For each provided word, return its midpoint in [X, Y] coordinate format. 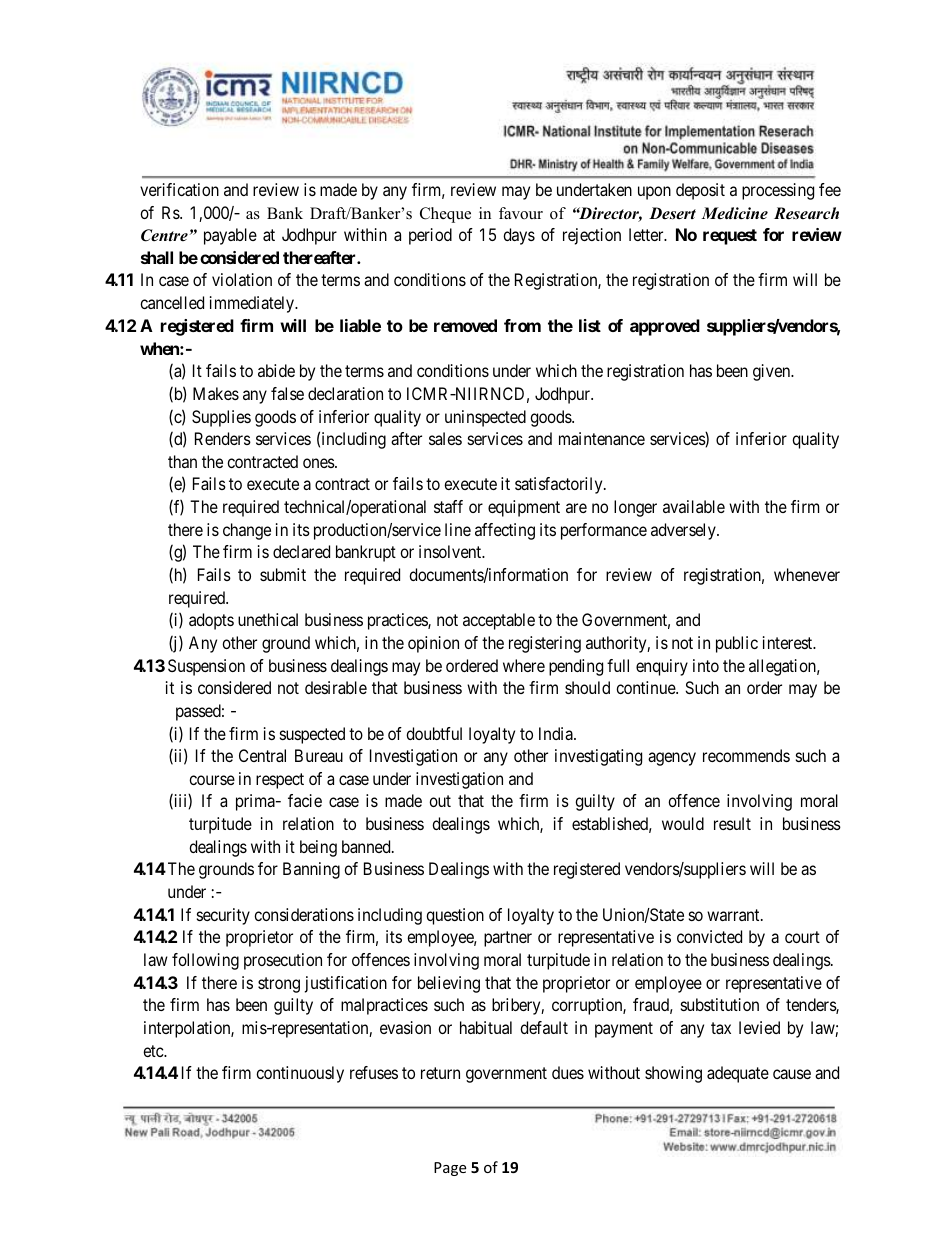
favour [521, 213]
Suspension [206, 667]
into [706, 665]
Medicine [735, 213]
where [524, 665]
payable [230, 236]
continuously [300, 1074]
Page [450, 1169]
